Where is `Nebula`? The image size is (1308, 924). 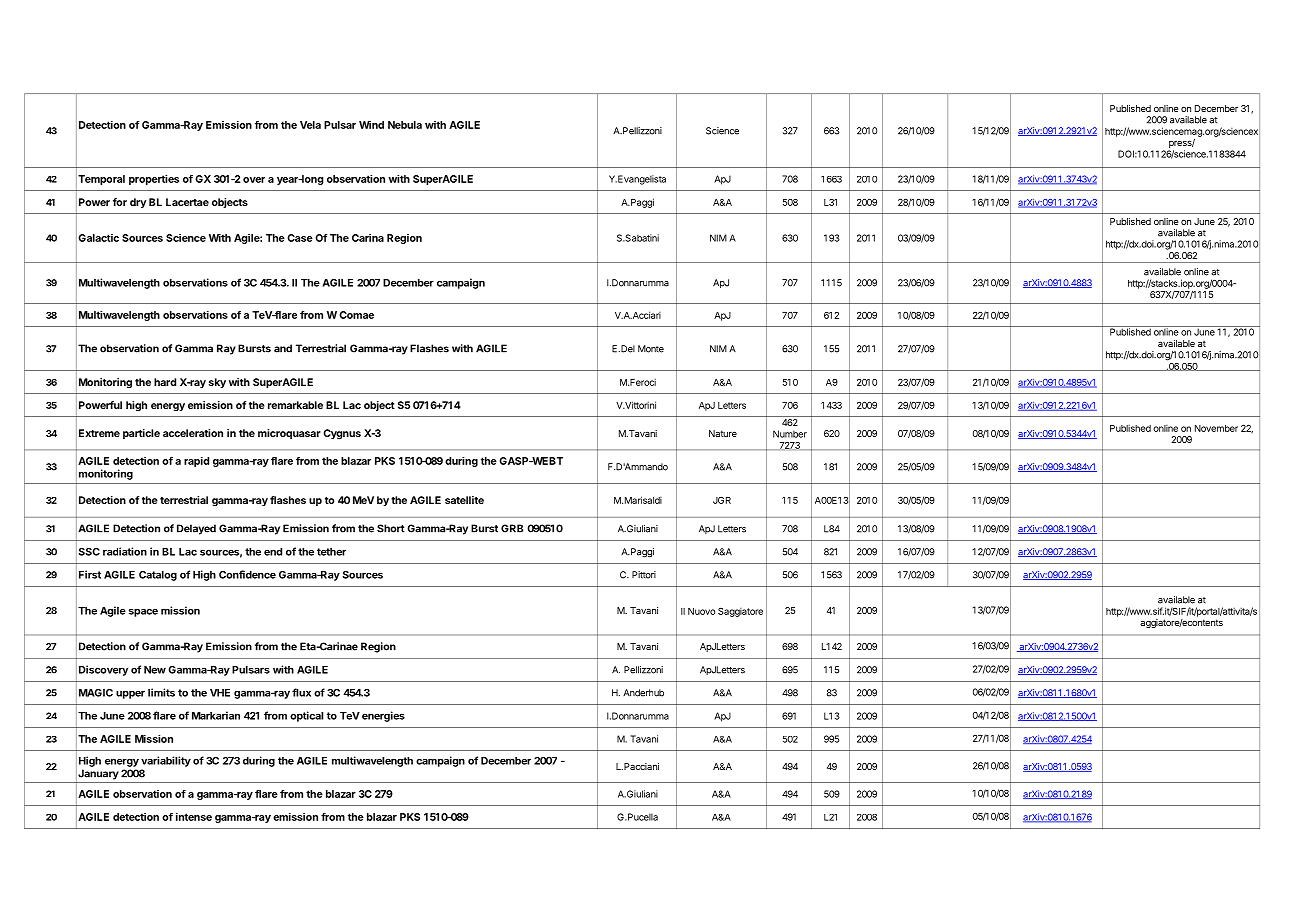
Nebula is located at coordinates (405, 125).
